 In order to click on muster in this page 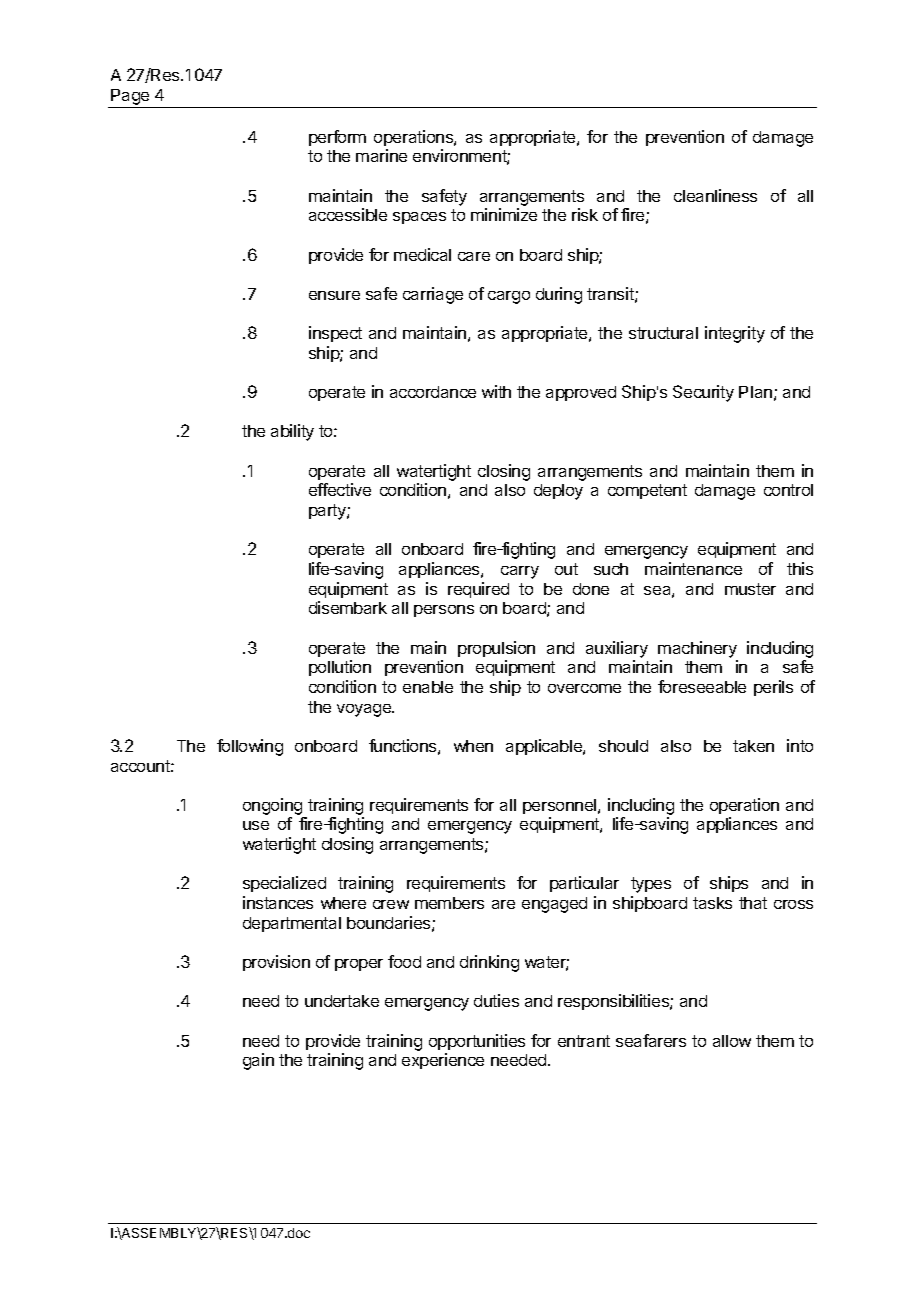, I will do `click(750, 589)`.
